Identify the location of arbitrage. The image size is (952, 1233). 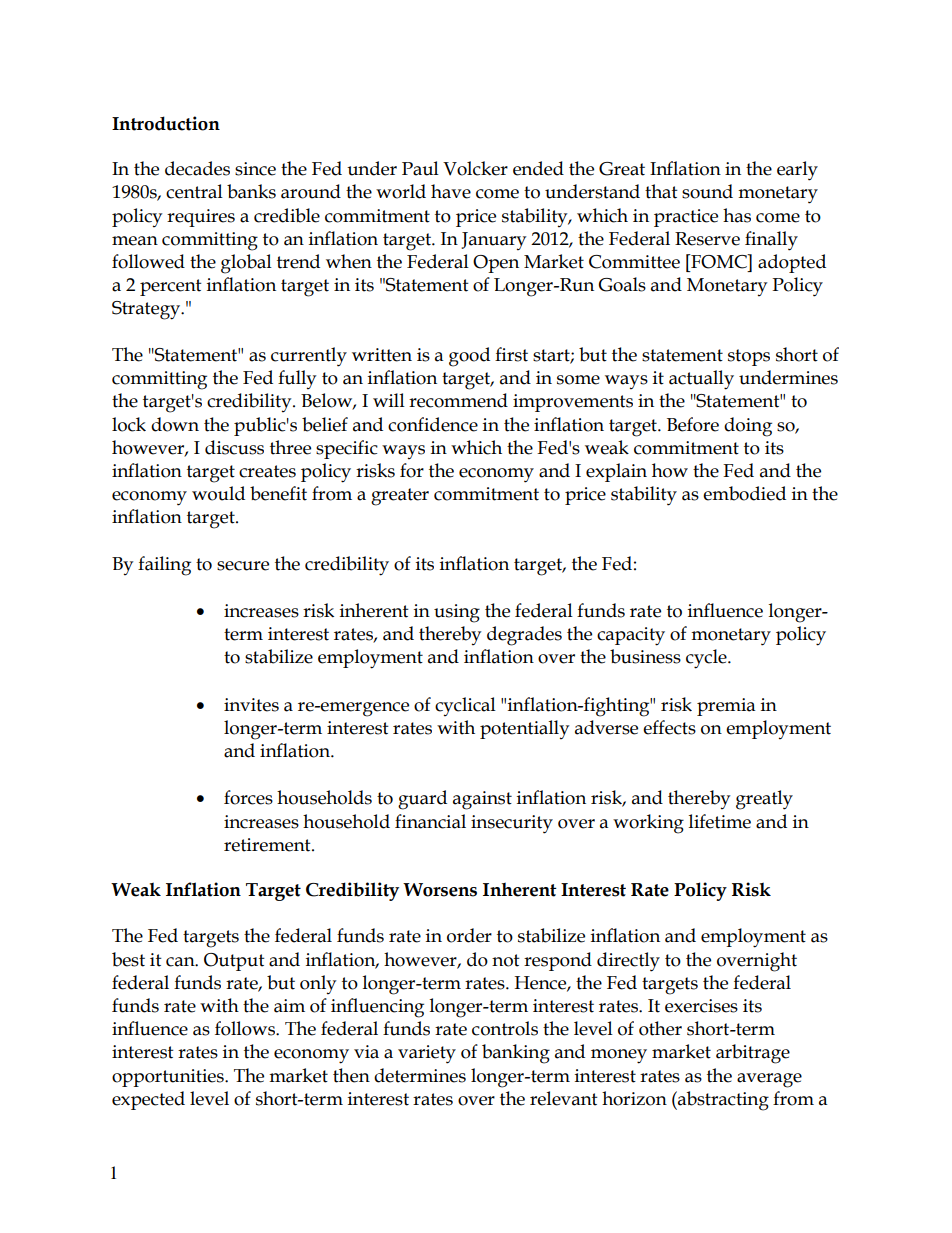
(753, 1054).
